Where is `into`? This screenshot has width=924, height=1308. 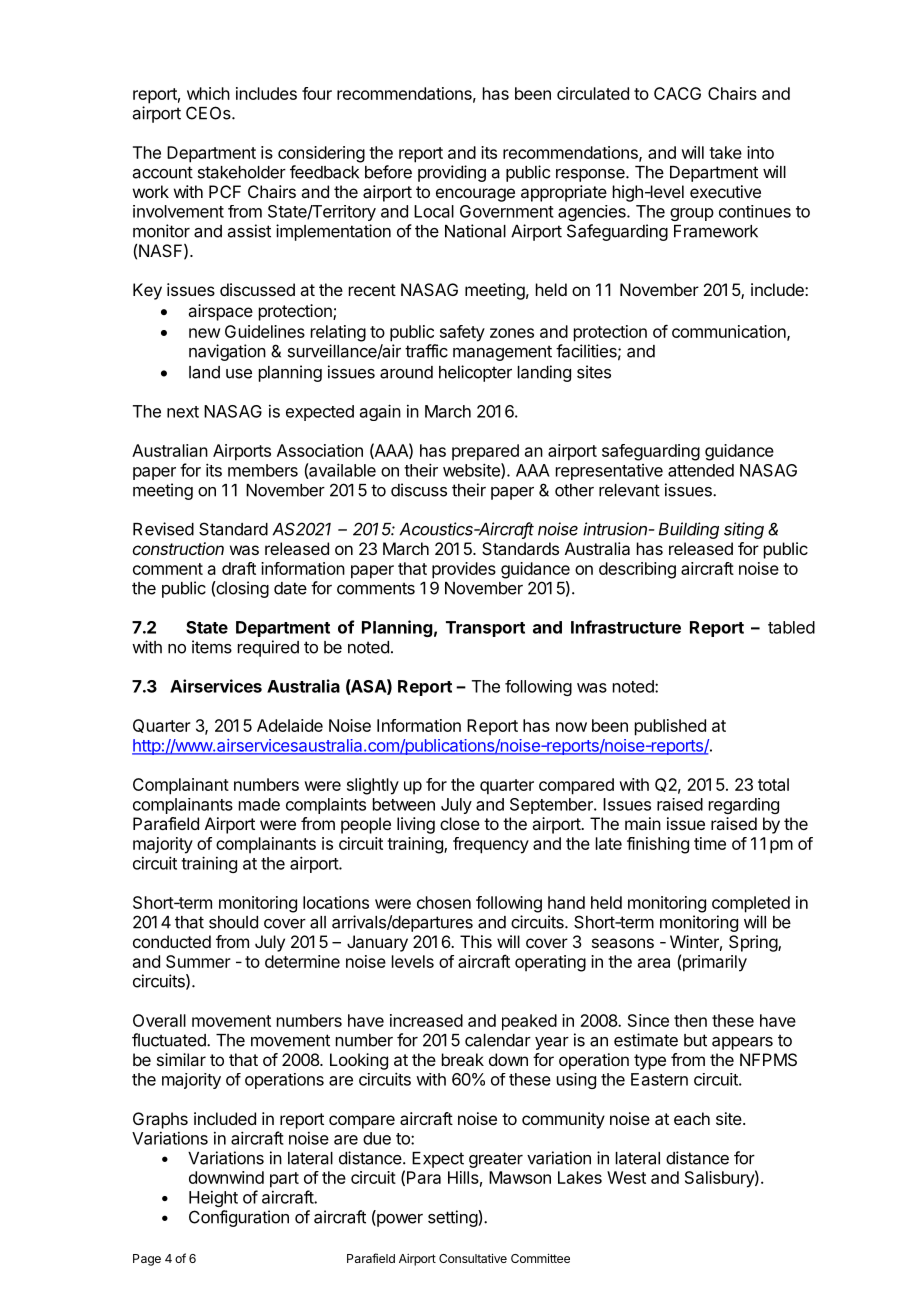
into is located at coordinates (760, 152).
